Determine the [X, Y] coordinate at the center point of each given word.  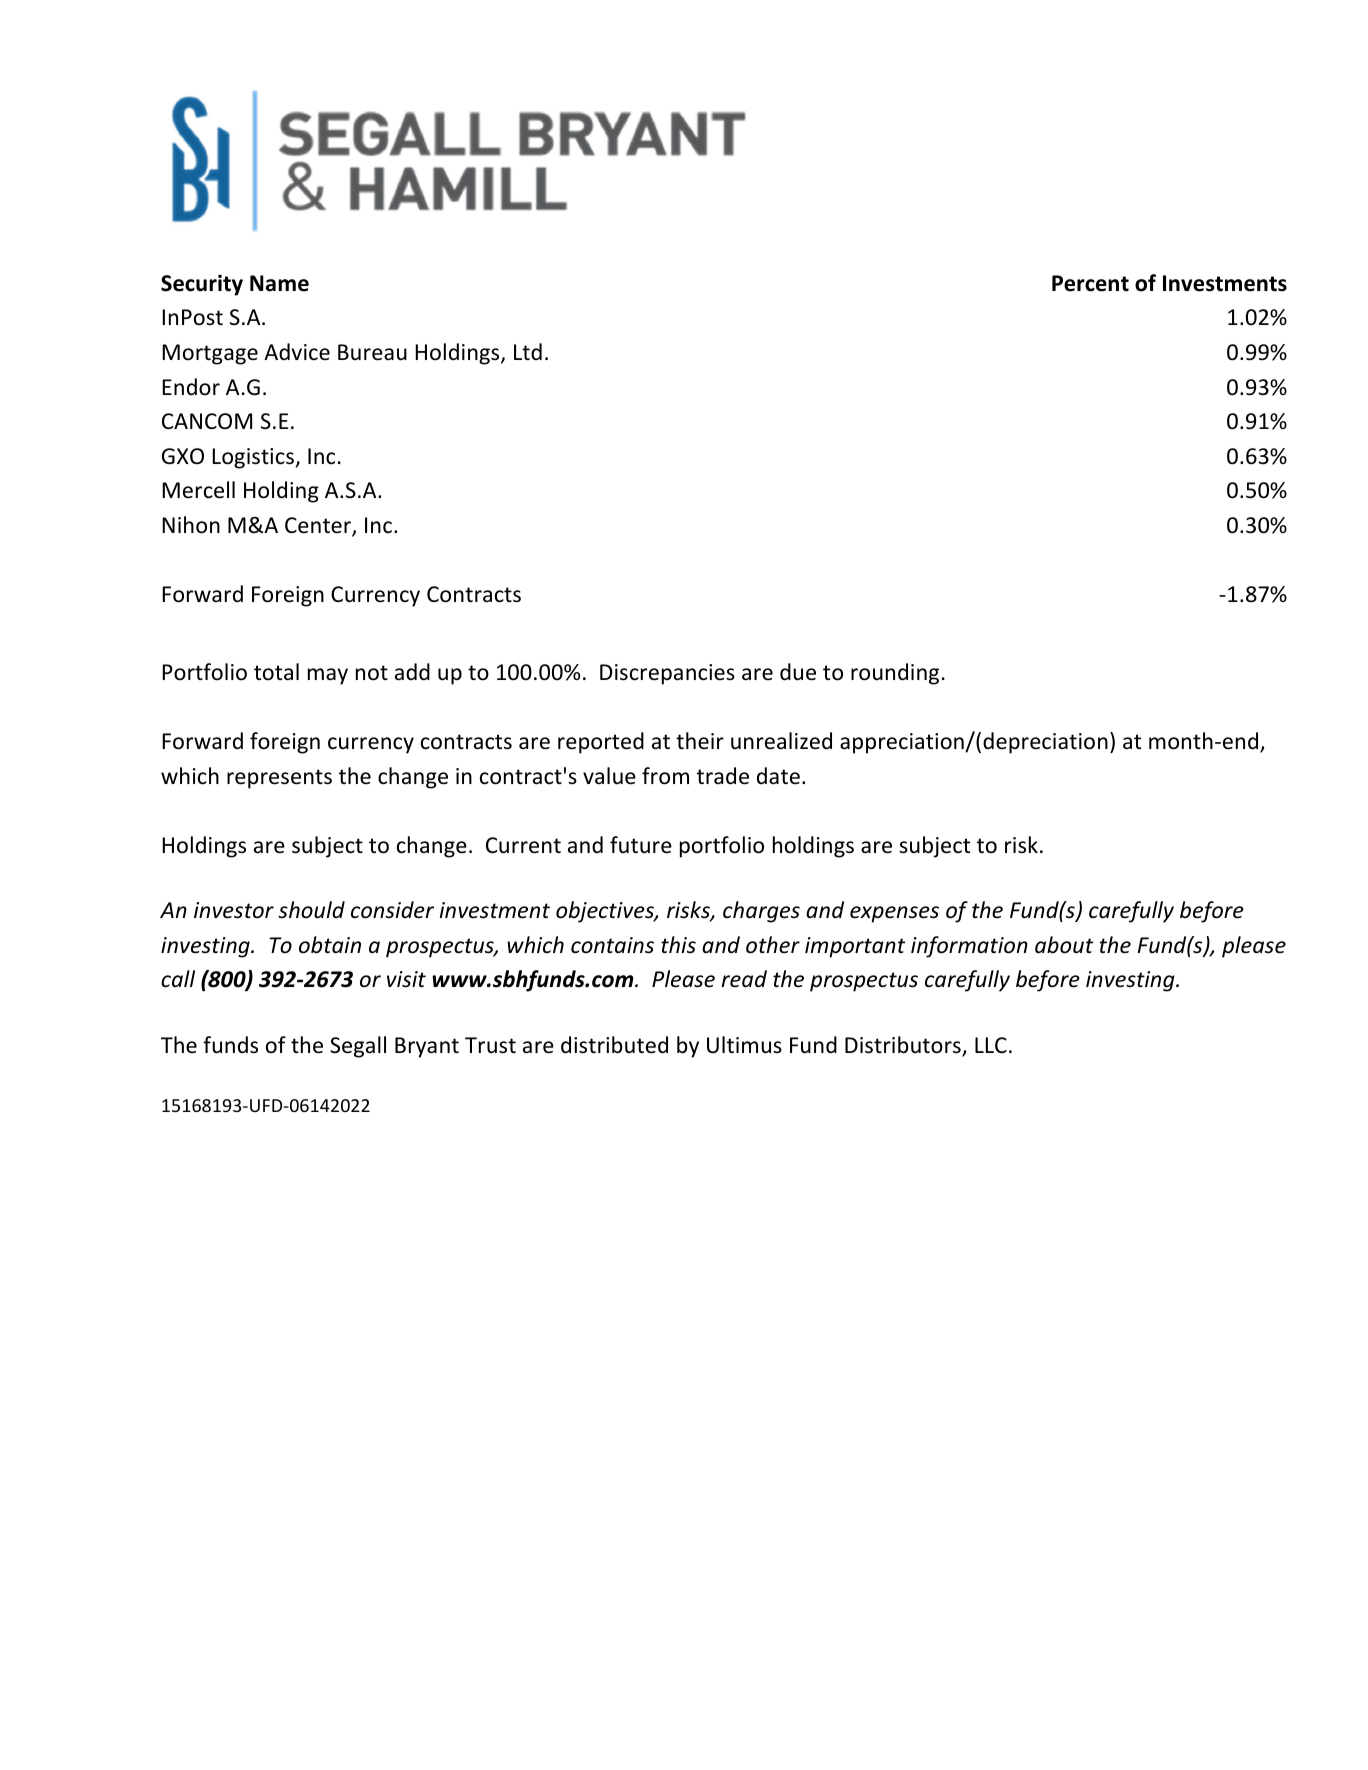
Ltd [528, 351]
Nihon [191, 525]
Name [279, 283]
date [778, 776]
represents [279, 779]
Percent [1090, 283]
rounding [895, 674]
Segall [358, 1047]
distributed [614, 1045]
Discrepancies [667, 674]
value [609, 776]
